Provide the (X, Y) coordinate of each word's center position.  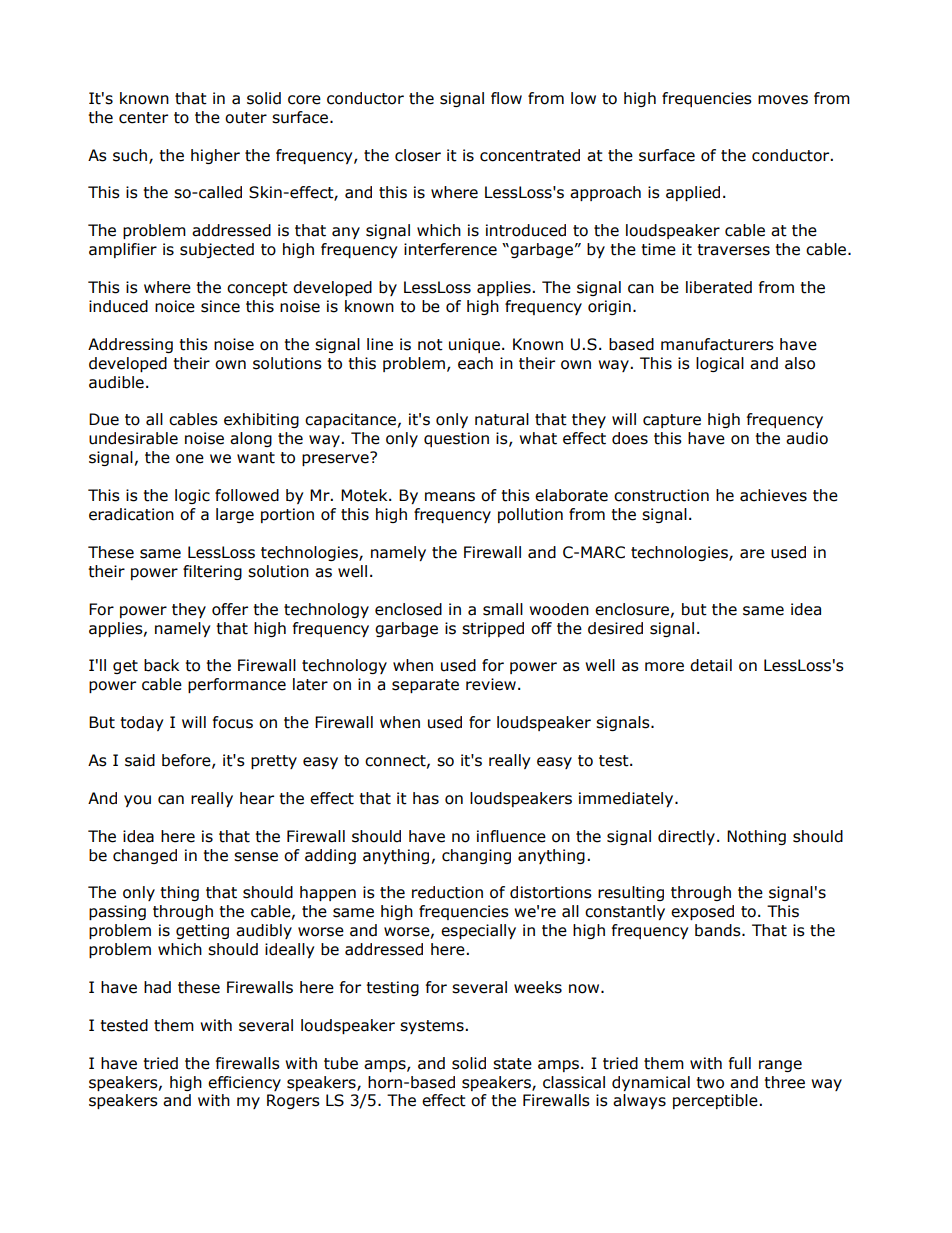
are (752, 554)
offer (230, 609)
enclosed (408, 609)
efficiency (244, 1083)
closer (418, 155)
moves (783, 100)
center (143, 118)
